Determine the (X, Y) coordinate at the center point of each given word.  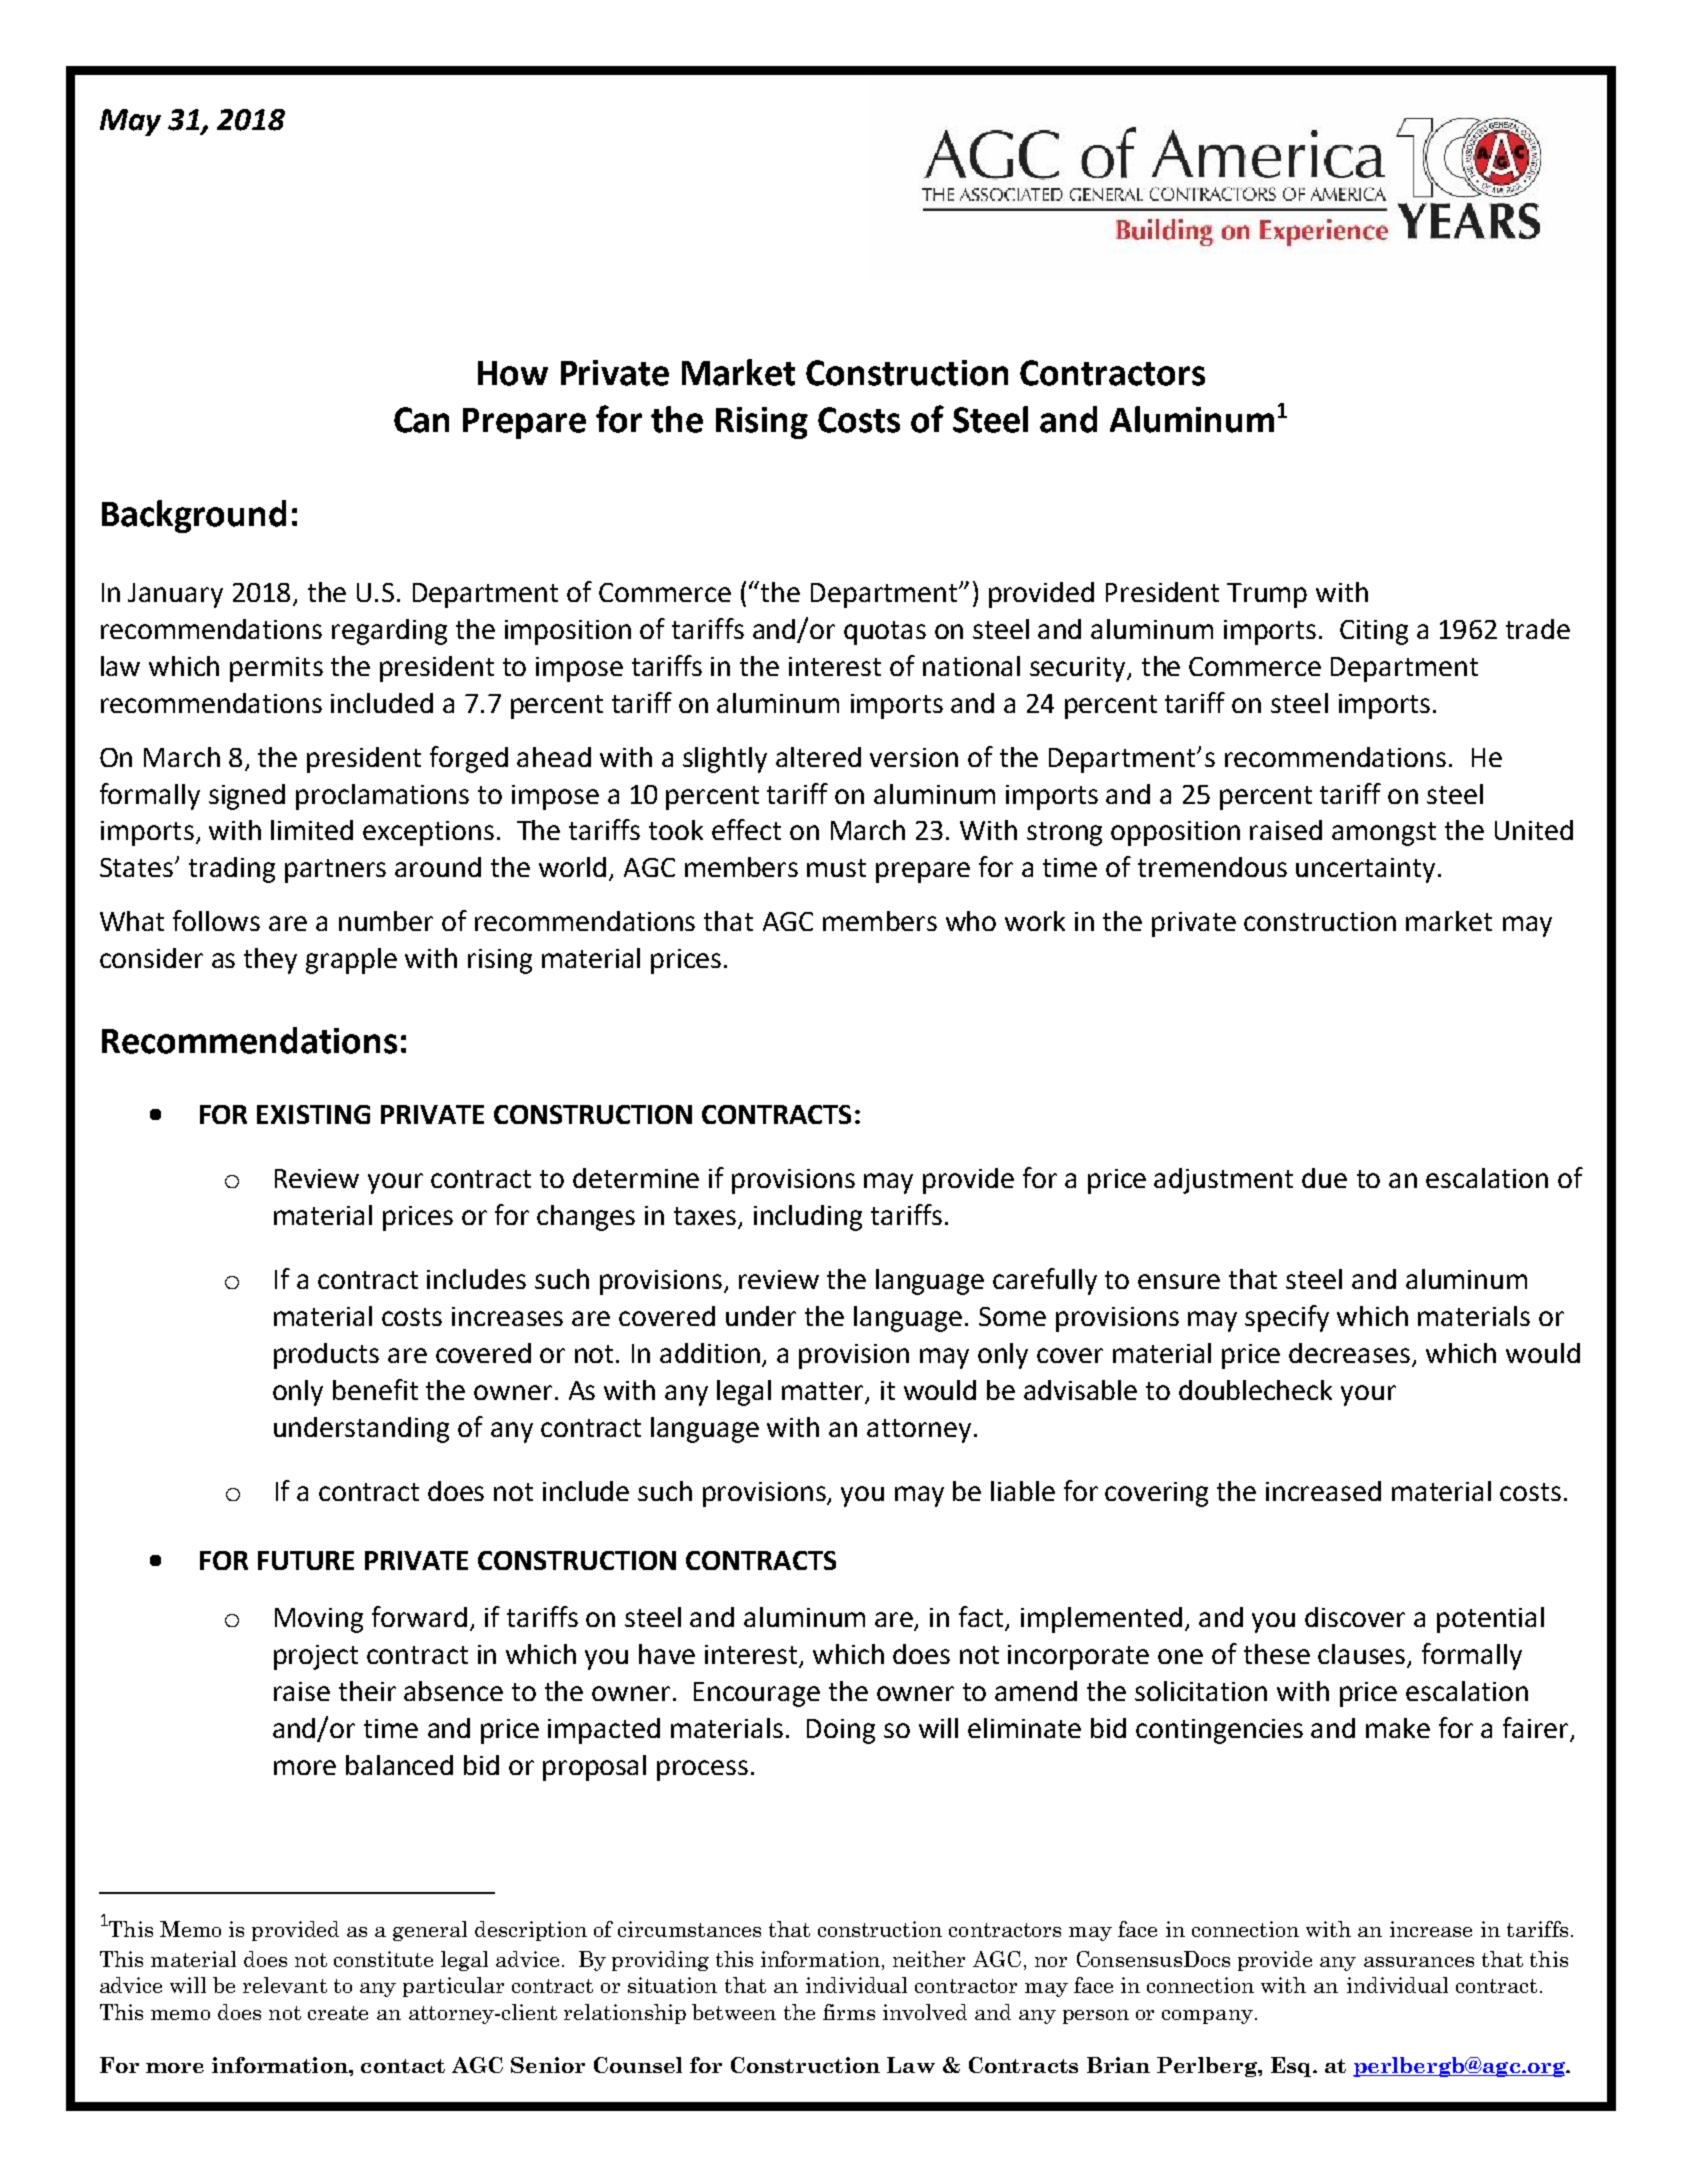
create (338, 2013)
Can (421, 420)
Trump (1267, 595)
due (1324, 1178)
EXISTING (313, 1114)
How (513, 373)
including (808, 1218)
